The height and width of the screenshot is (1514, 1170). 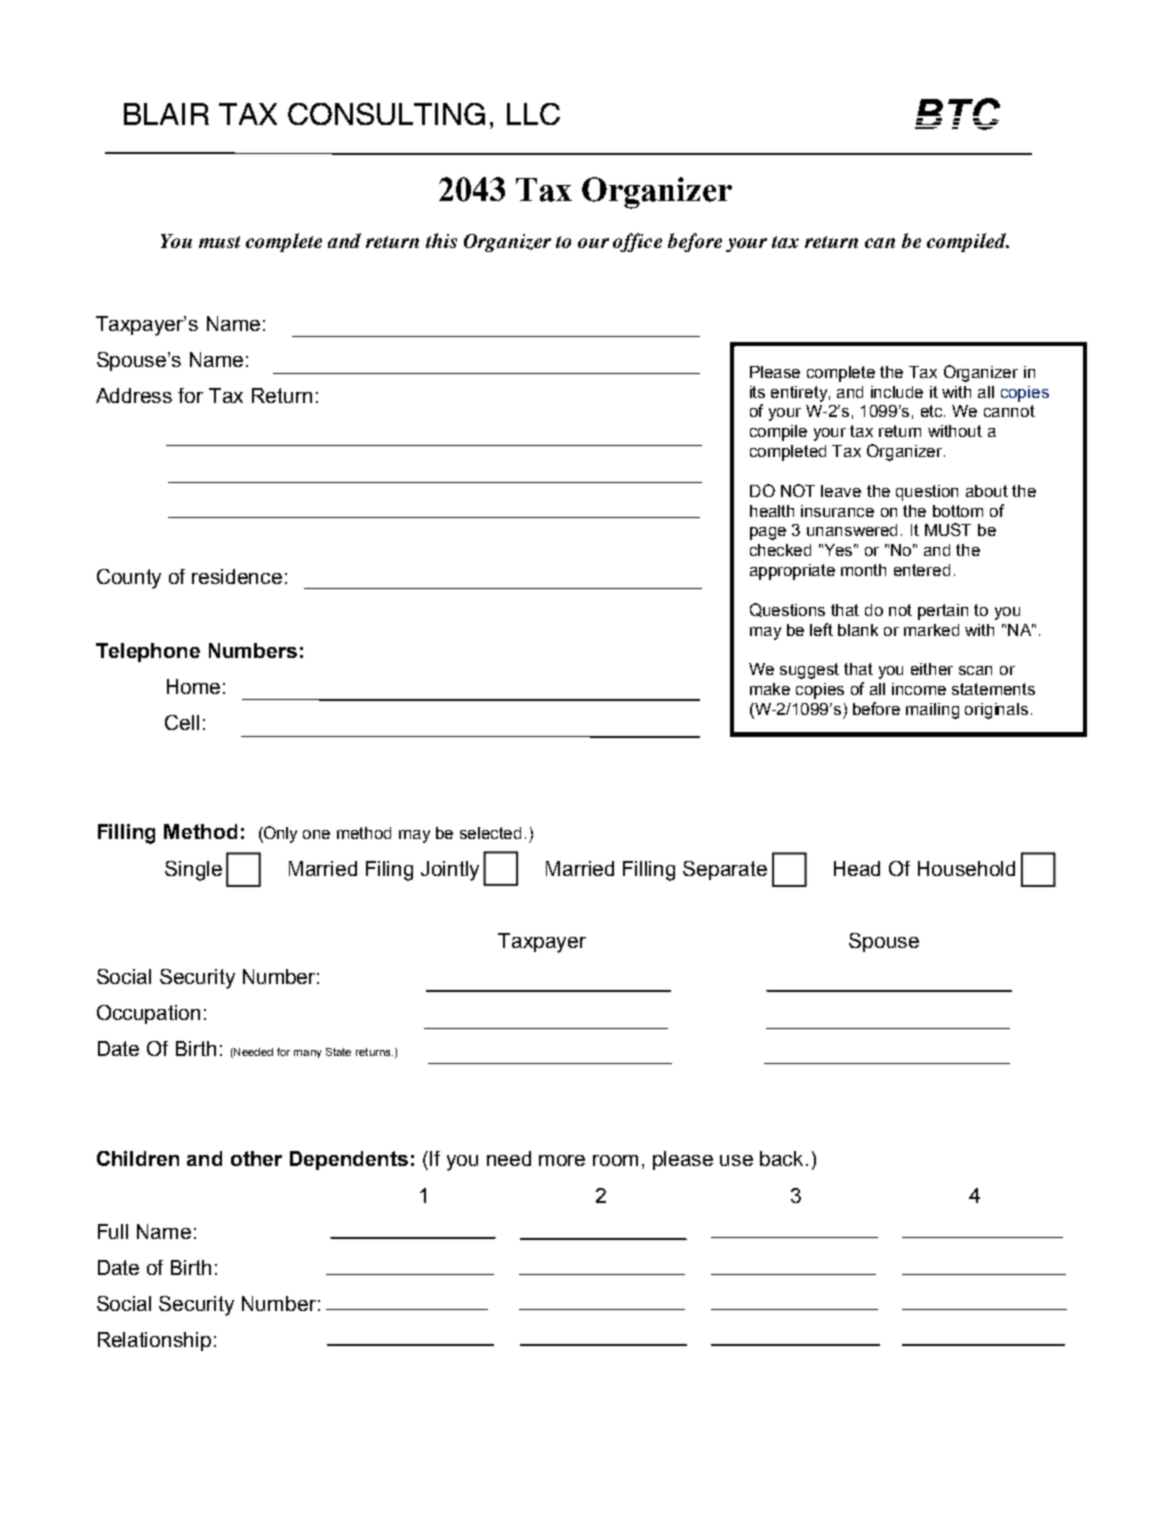 What do you see at coordinates (757, 392) in the screenshot?
I see `its` at bounding box center [757, 392].
